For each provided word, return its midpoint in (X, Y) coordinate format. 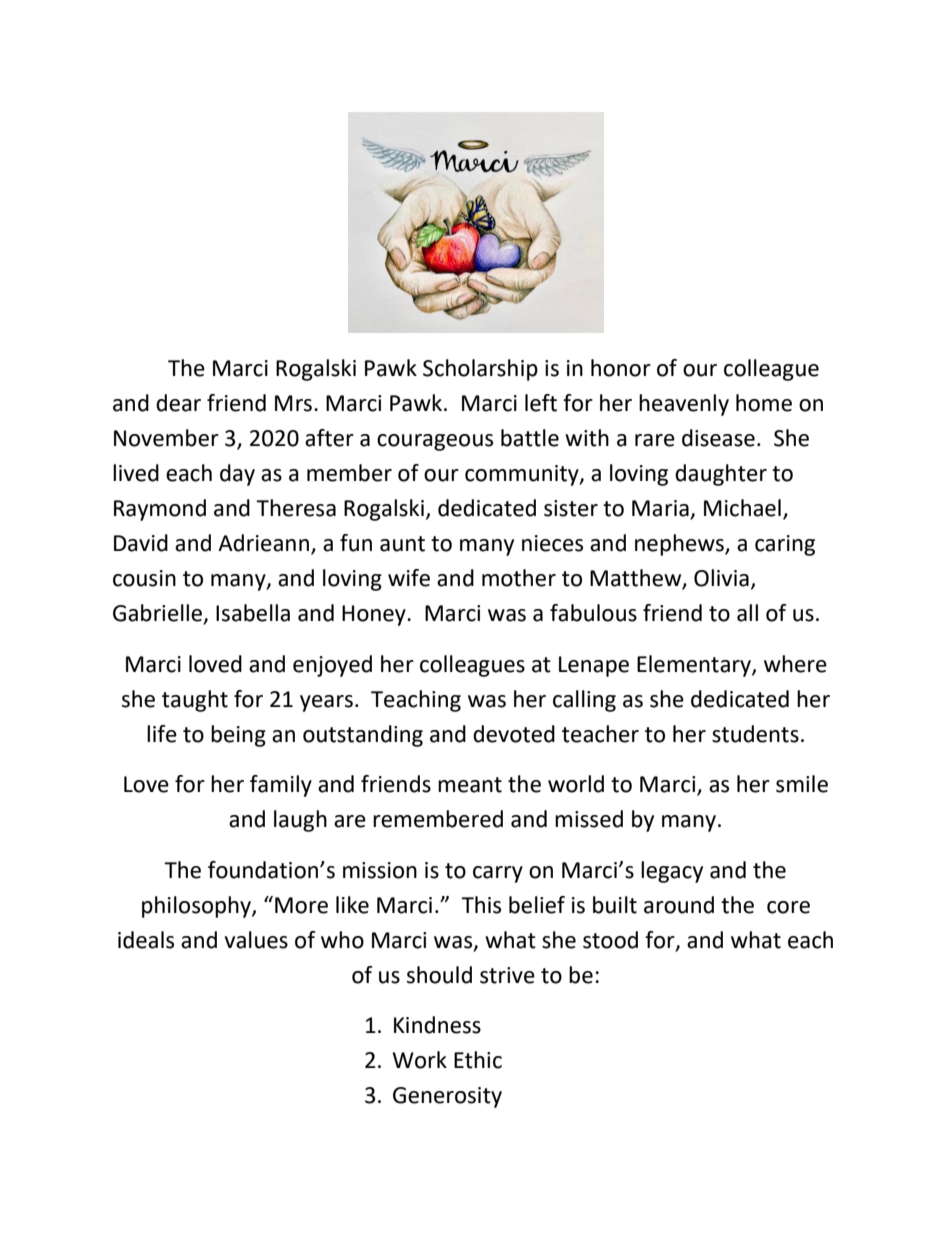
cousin (144, 578)
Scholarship (480, 370)
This (481, 905)
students (755, 734)
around (679, 905)
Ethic (478, 1060)
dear (178, 403)
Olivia (721, 578)
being (238, 736)
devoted (514, 734)
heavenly (684, 405)
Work (419, 1060)
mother (519, 578)
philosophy (197, 907)
